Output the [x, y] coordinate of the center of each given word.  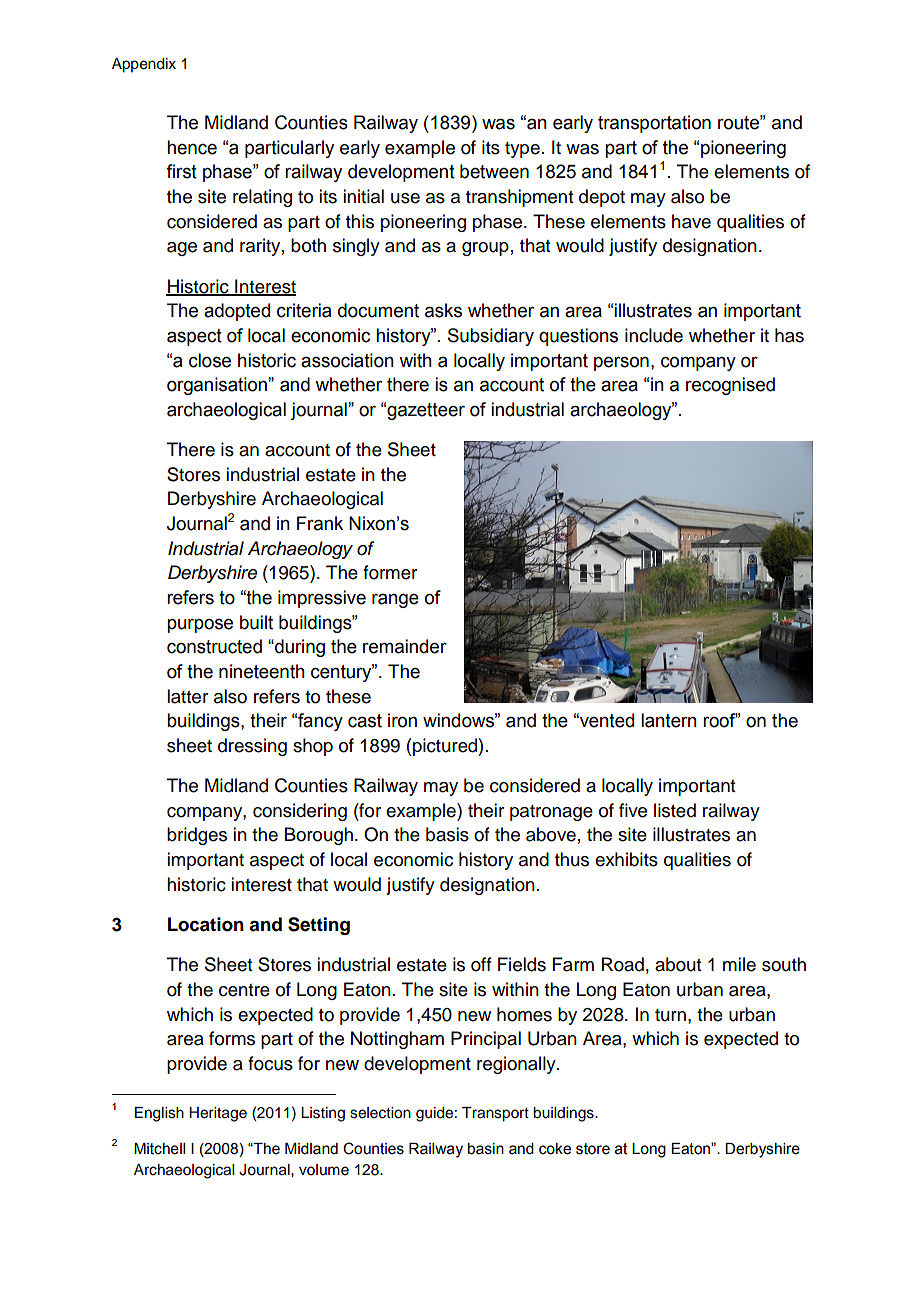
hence [192, 147]
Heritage [218, 1114]
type [522, 150]
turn [670, 1015]
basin [486, 1149]
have [691, 221]
